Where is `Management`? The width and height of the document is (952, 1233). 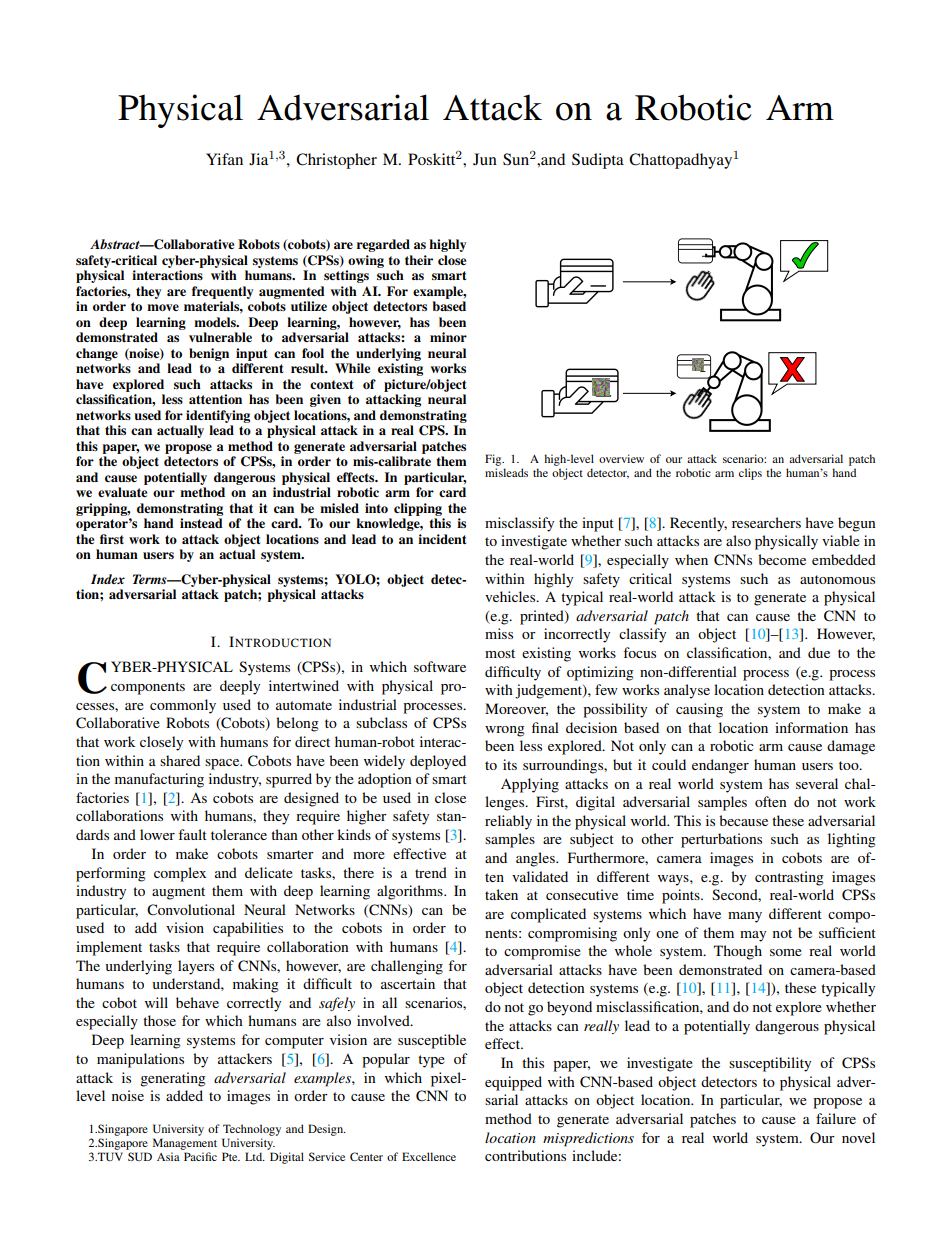 Management is located at coordinates (185, 1144).
